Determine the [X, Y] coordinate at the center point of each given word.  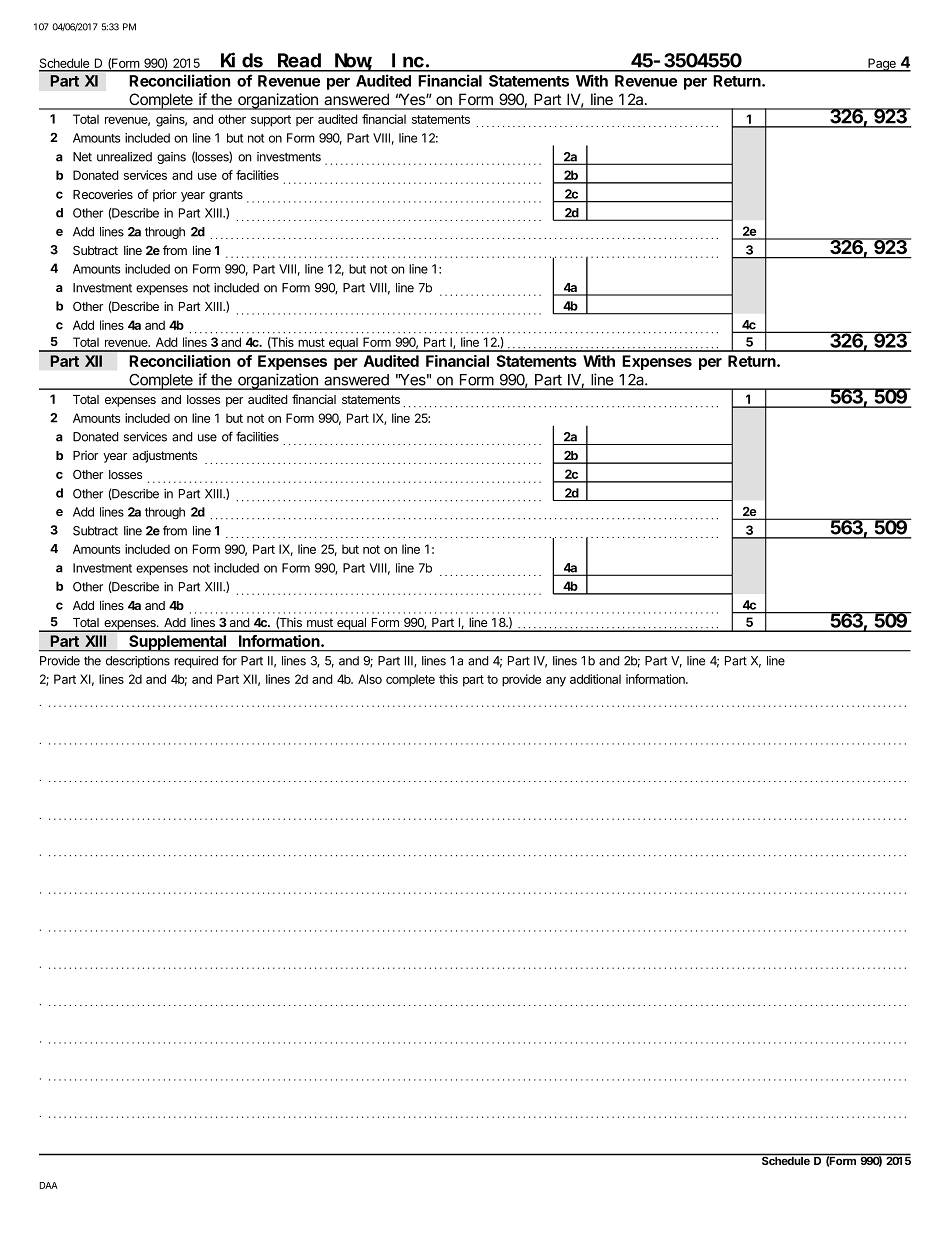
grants [226, 196]
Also [370, 679]
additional [595, 679]
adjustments [165, 456]
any [556, 682]
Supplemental [178, 643]
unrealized [124, 157]
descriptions [138, 662]
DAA [49, 1185]
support [271, 121]
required [196, 662]
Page [882, 65]
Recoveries [103, 194]
